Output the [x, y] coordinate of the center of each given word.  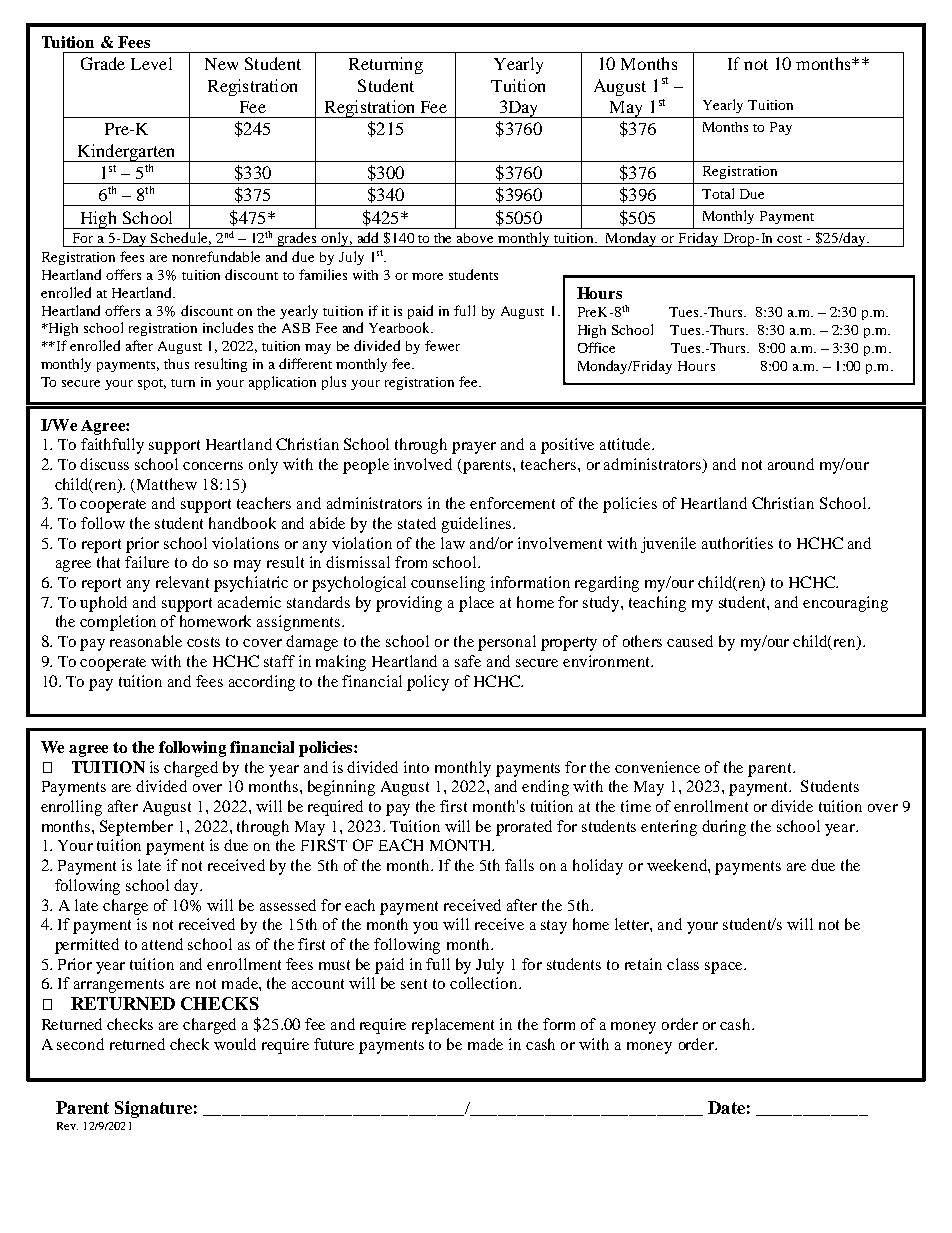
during [724, 828]
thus [176, 364]
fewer [442, 345]
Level [151, 63]
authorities [737, 543]
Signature [153, 1109]
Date [726, 1107]
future [334, 1044]
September [136, 828]
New [221, 64]
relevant [182, 582]
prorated [524, 828]
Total [718, 193]
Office [596, 347]
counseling [448, 584]
